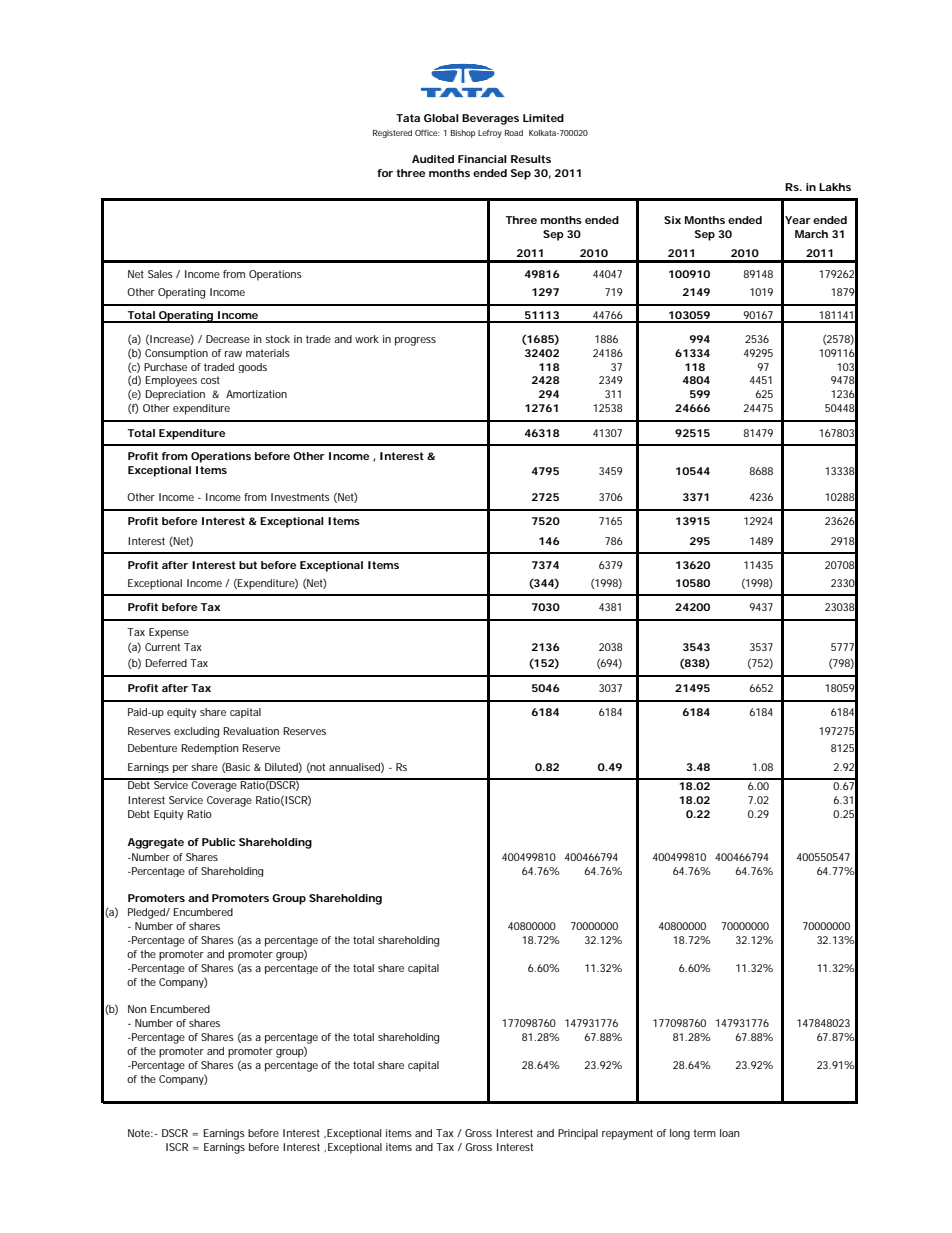 The image size is (952, 1233). I want to click on Revaluation, so click(251, 731).
